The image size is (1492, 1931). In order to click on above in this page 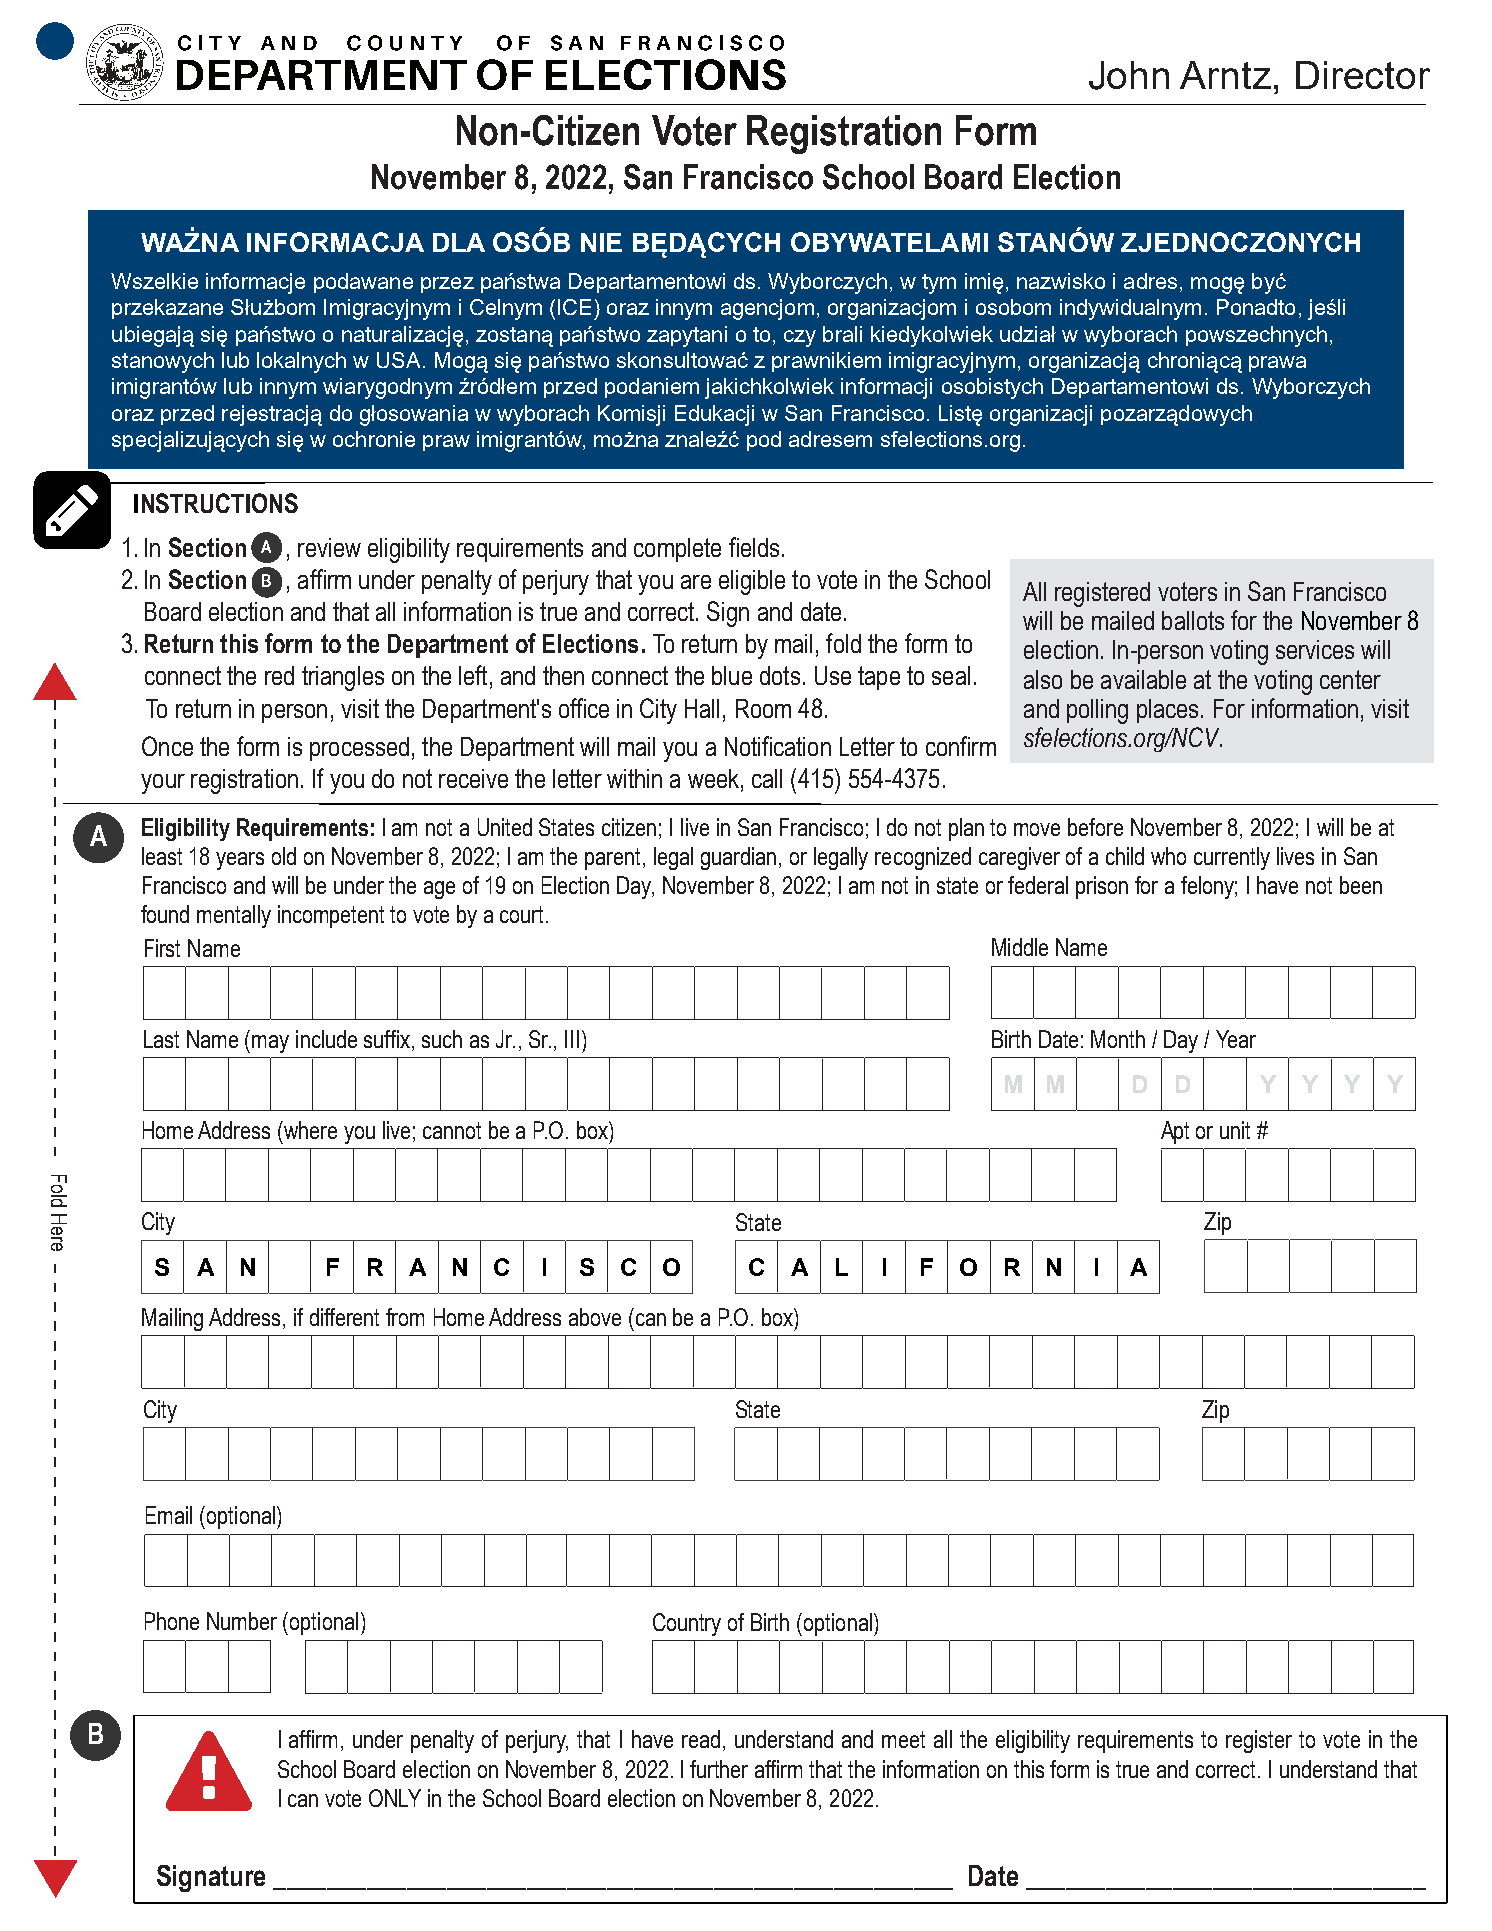, I will do `click(595, 1317)`.
